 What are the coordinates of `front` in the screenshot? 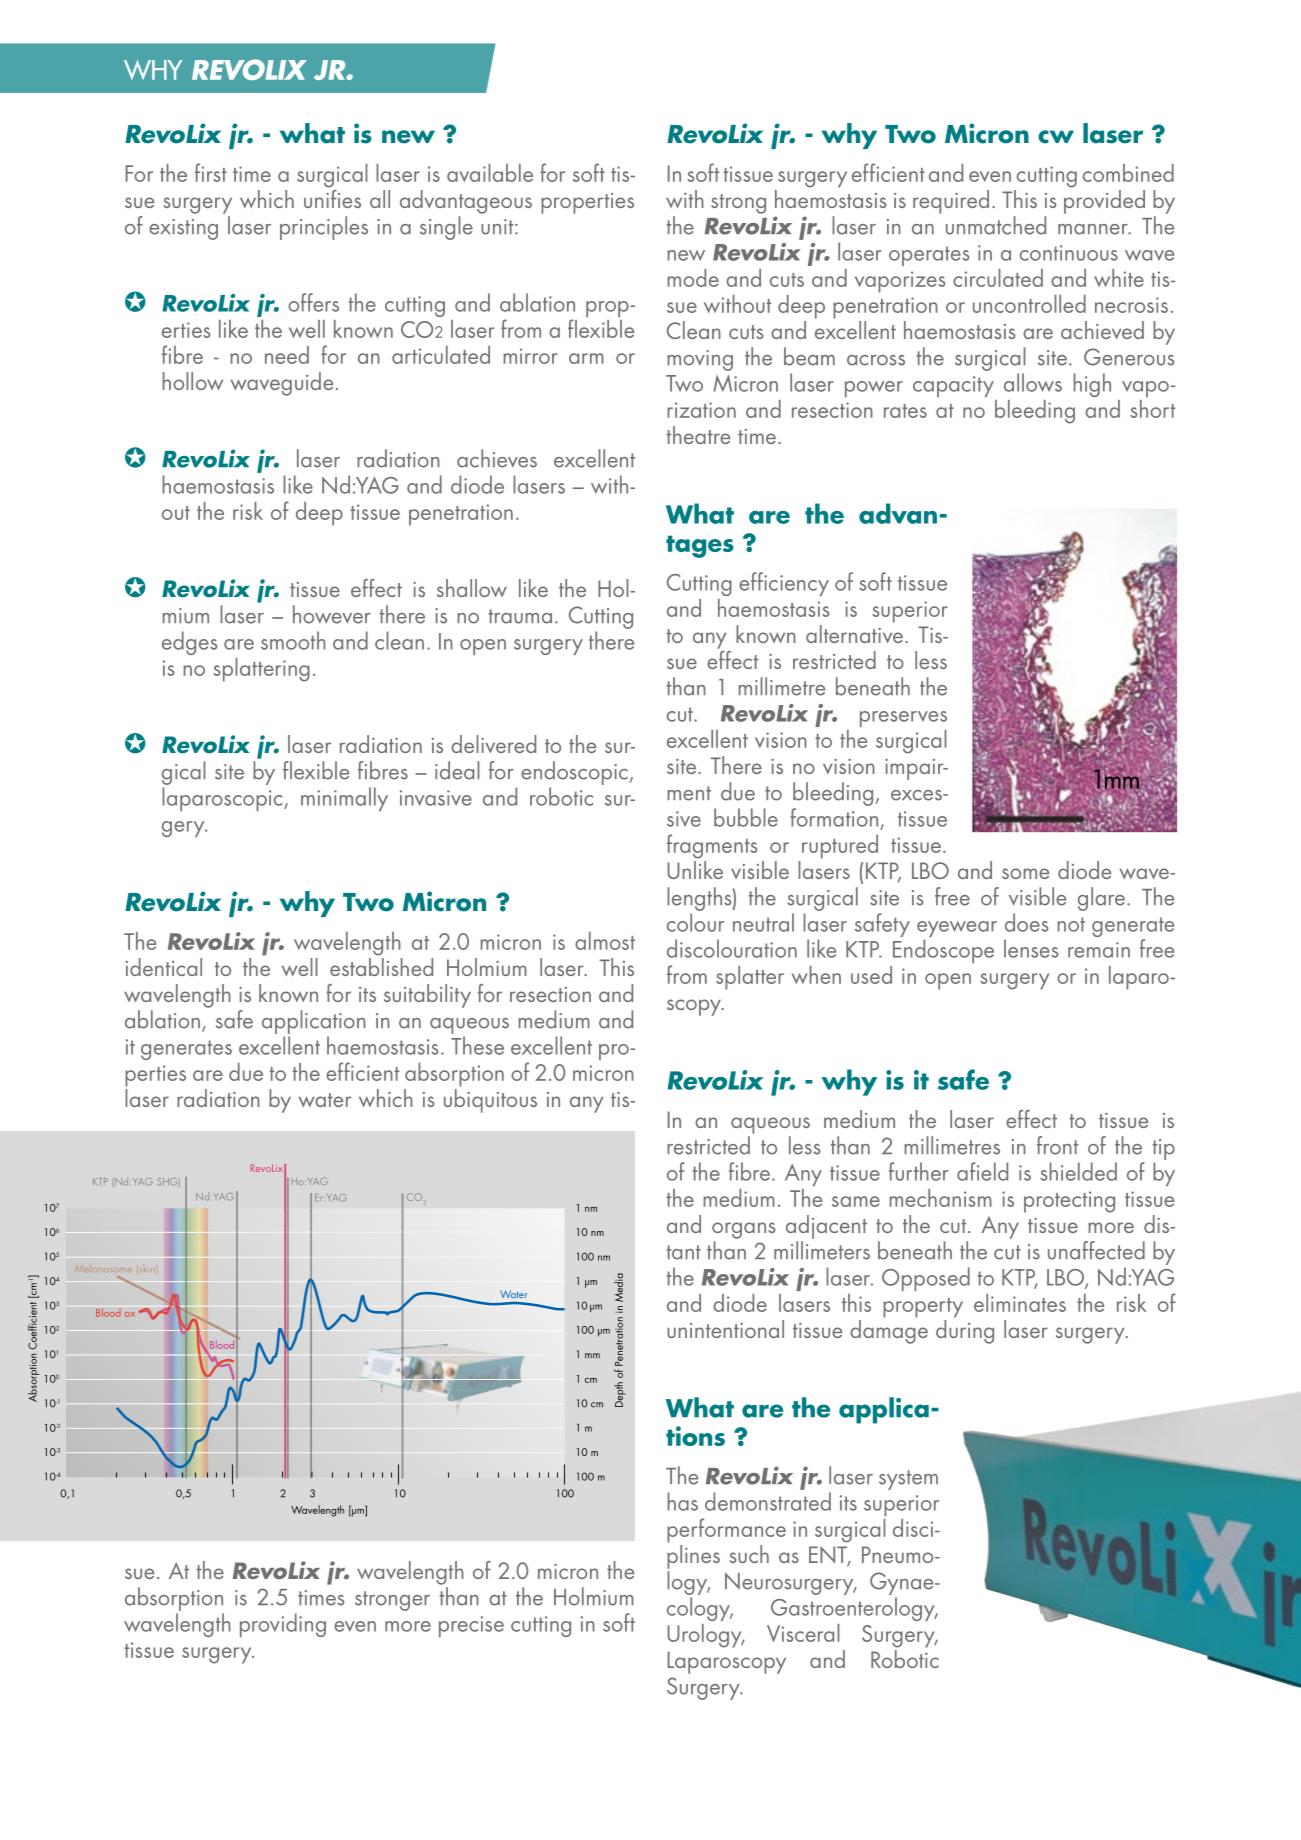 It's located at (1057, 1145).
